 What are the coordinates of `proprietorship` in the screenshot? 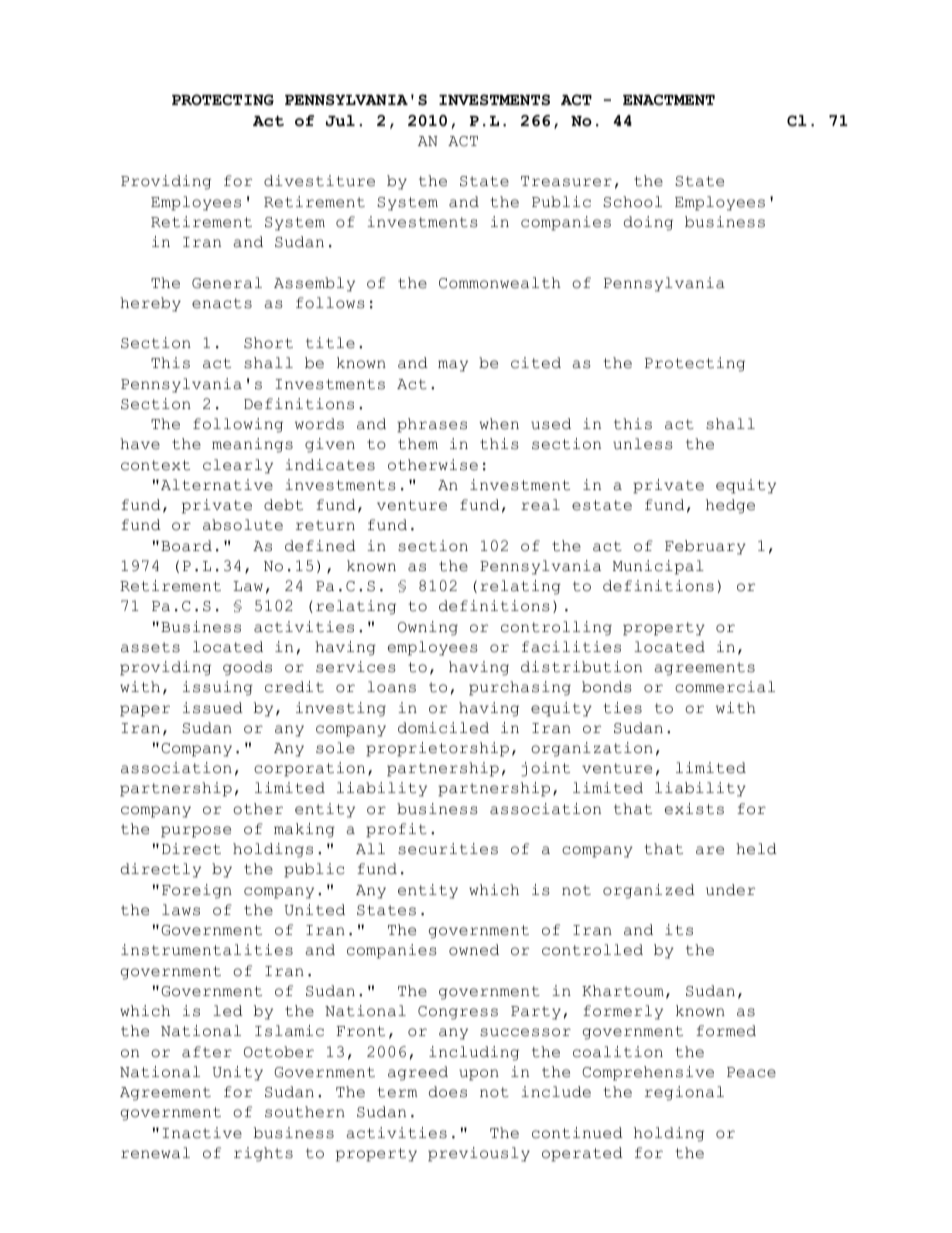 It's located at (437, 749).
